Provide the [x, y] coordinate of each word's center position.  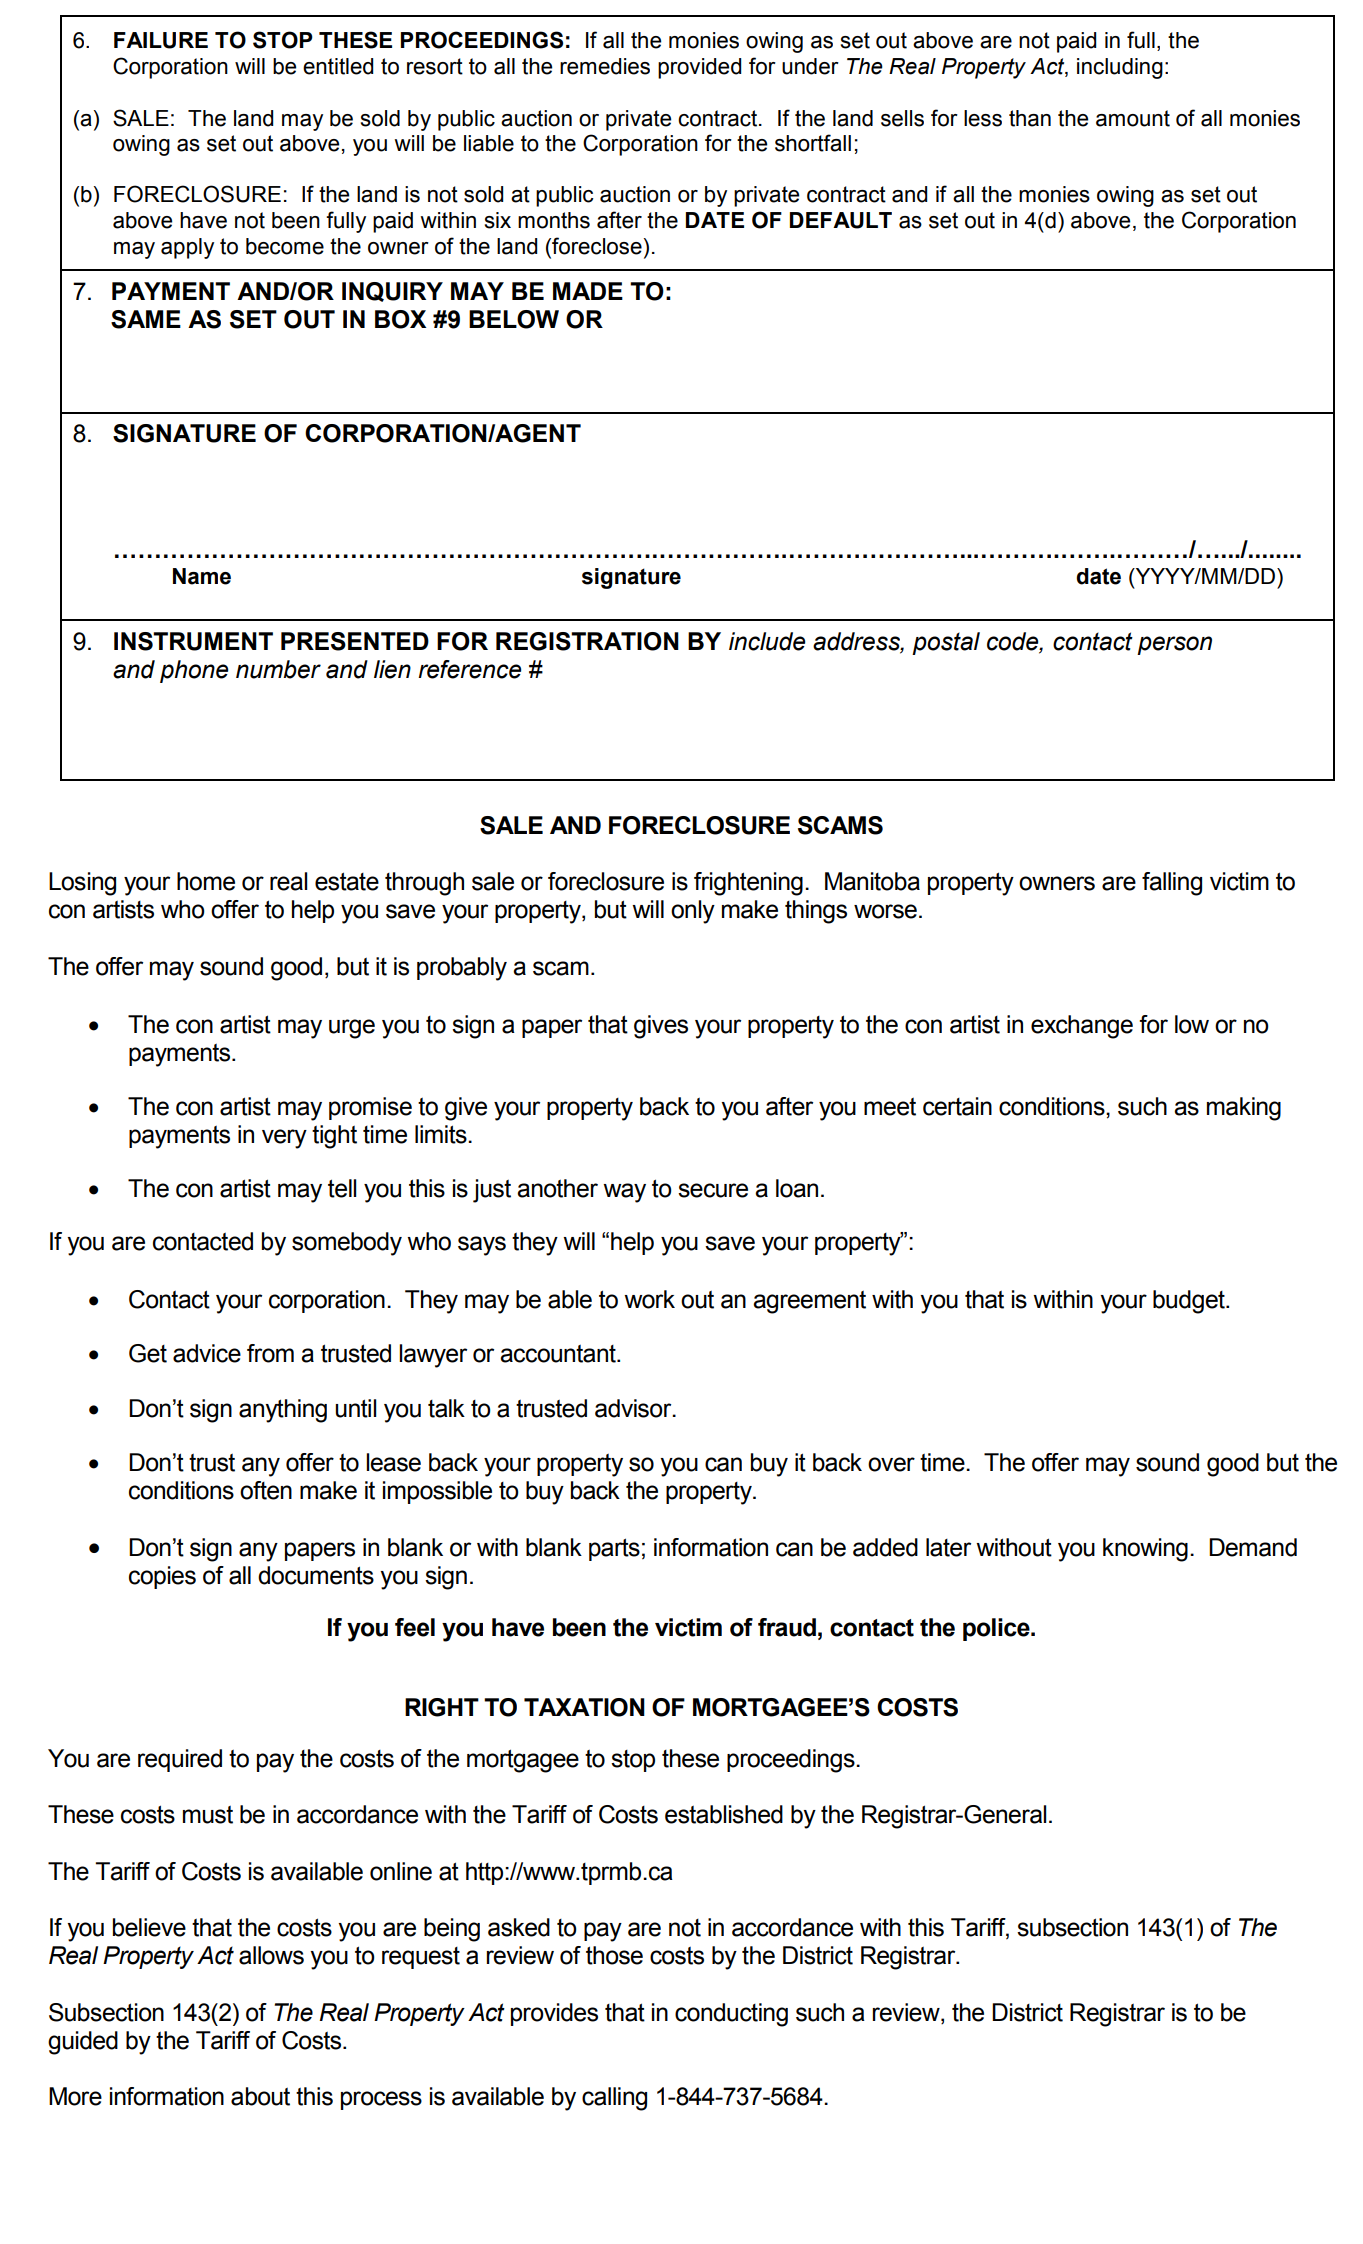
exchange [1082, 1027]
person [1174, 645]
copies [162, 1577]
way [624, 1193]
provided [699, 68]
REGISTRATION [587, 641]
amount [1133, 118]
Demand [1253, 1547]
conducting [731, 2015]
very [284, 1139]
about [260, 2096]
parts [614, 1549]
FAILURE [161, 40]
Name [202, 576]
